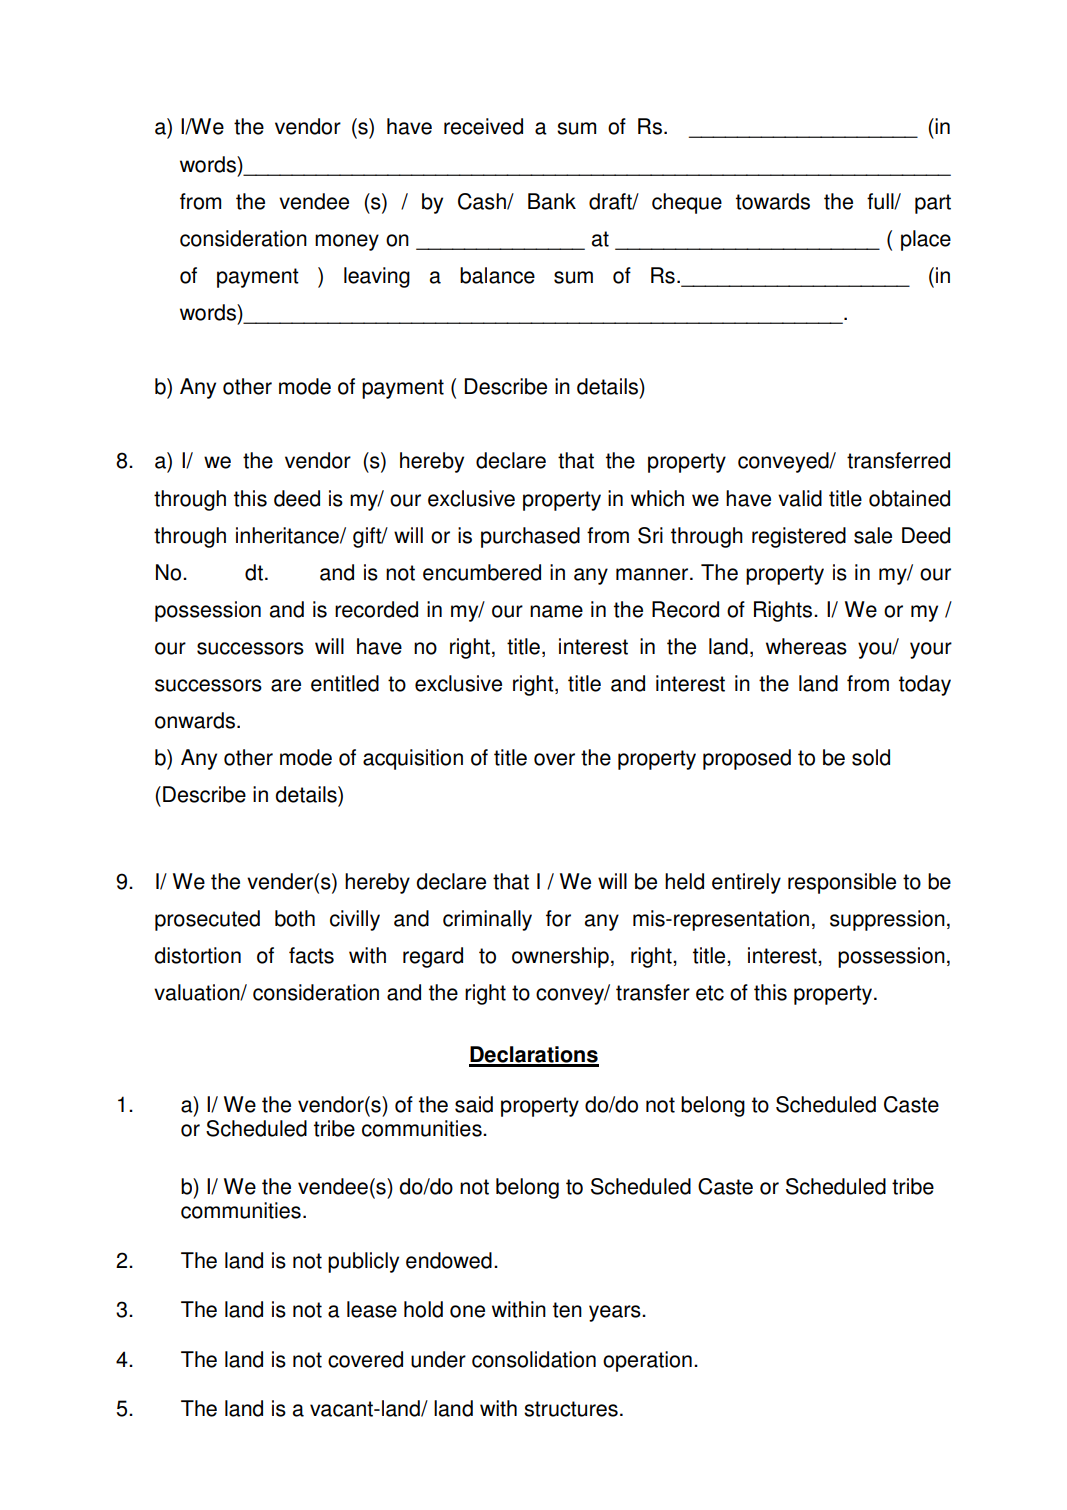 This screenshot has width=1067, height=1510. What do you see at coordinates (377, 277) in the screenshot?
I see `leaving` at bounding box center [377, 277].
